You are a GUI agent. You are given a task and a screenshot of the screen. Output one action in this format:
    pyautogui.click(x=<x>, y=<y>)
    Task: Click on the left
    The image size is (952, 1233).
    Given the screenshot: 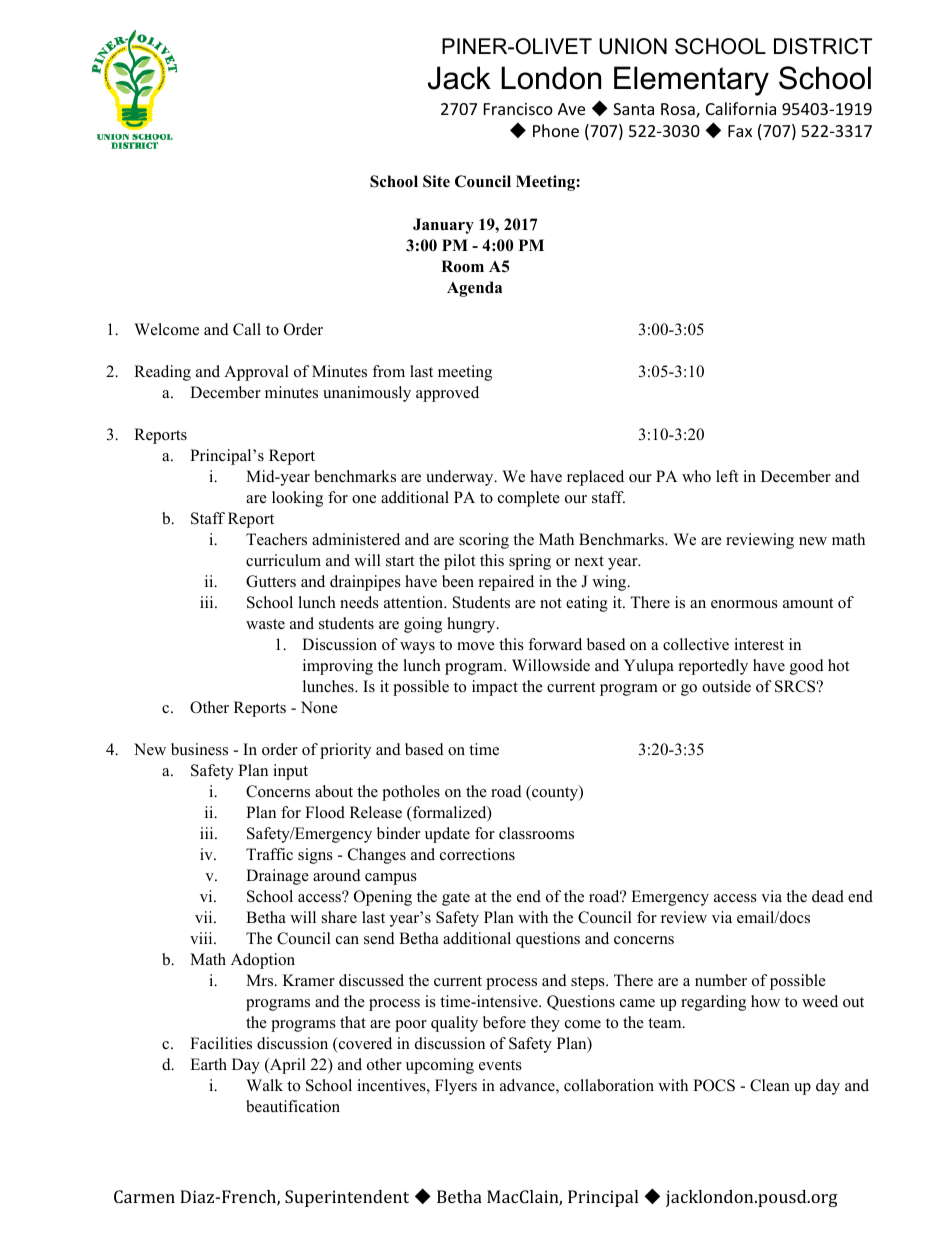 What is the action you would take?
    pyautogui.click(x=727, y=476)
